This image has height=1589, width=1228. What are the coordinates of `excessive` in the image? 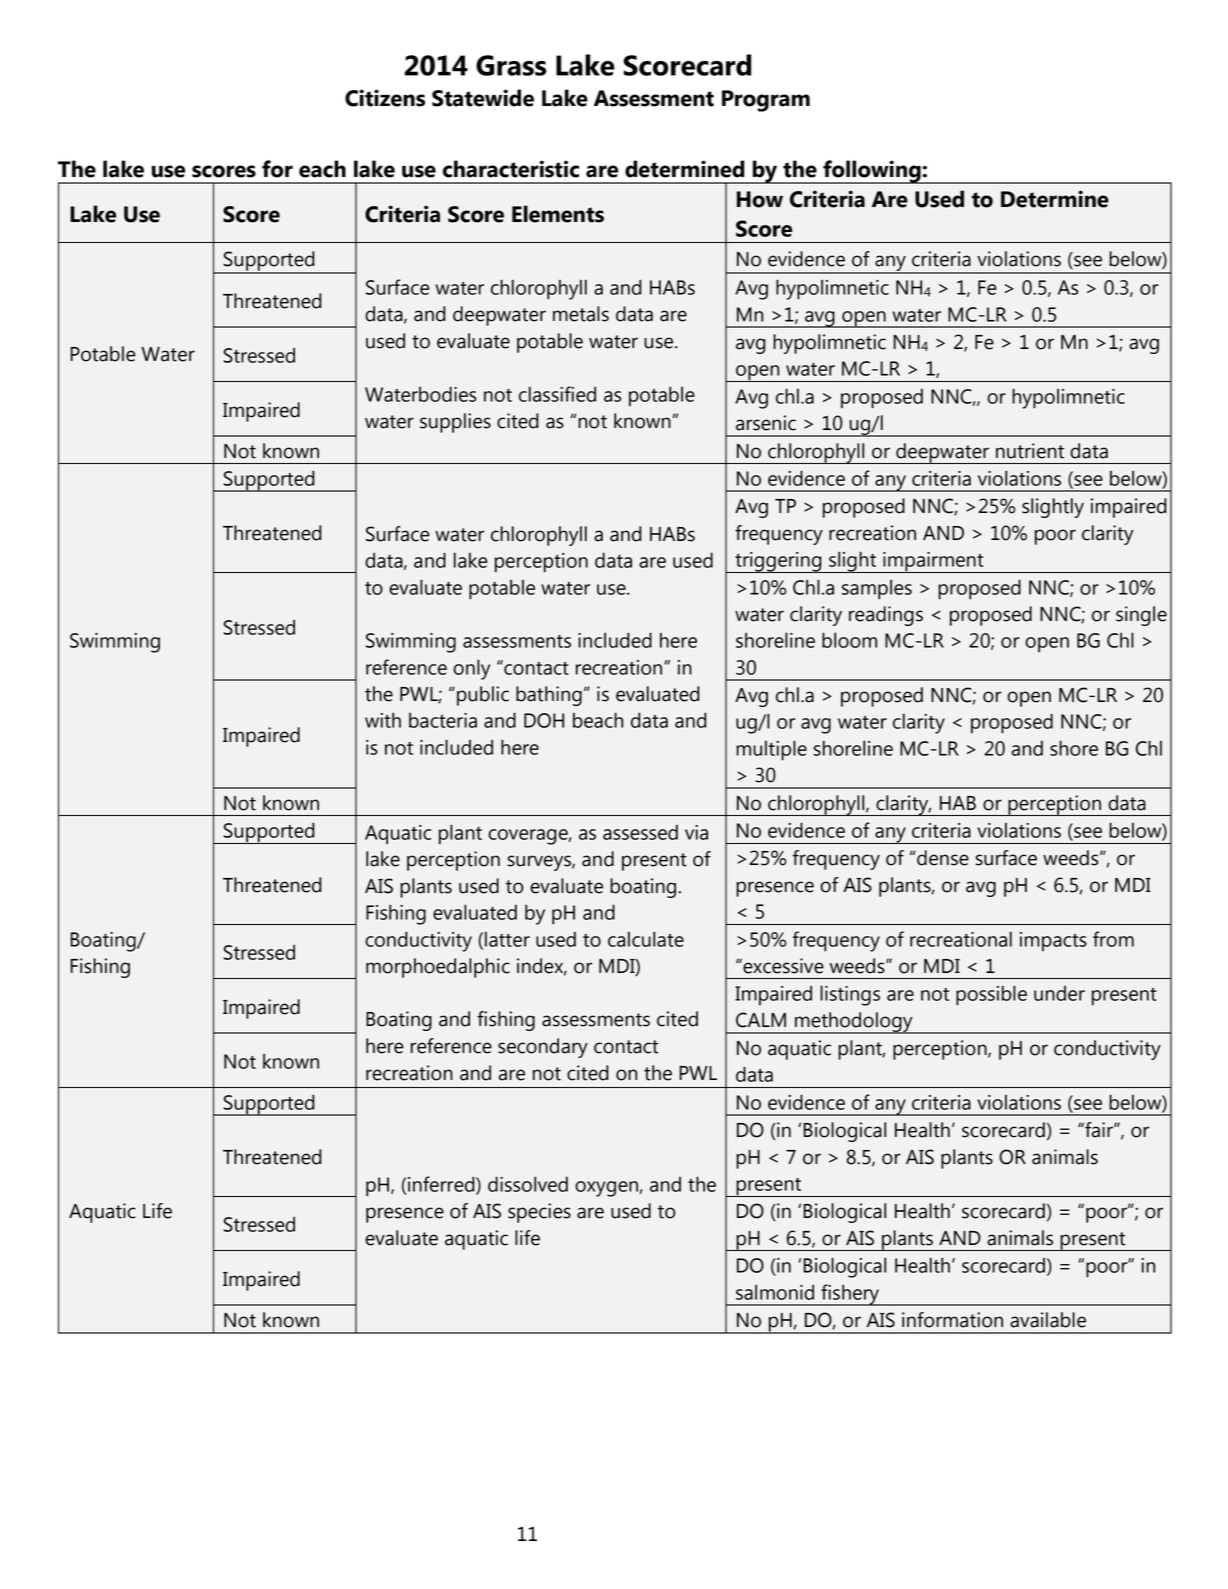 It's located at (782, 966).
